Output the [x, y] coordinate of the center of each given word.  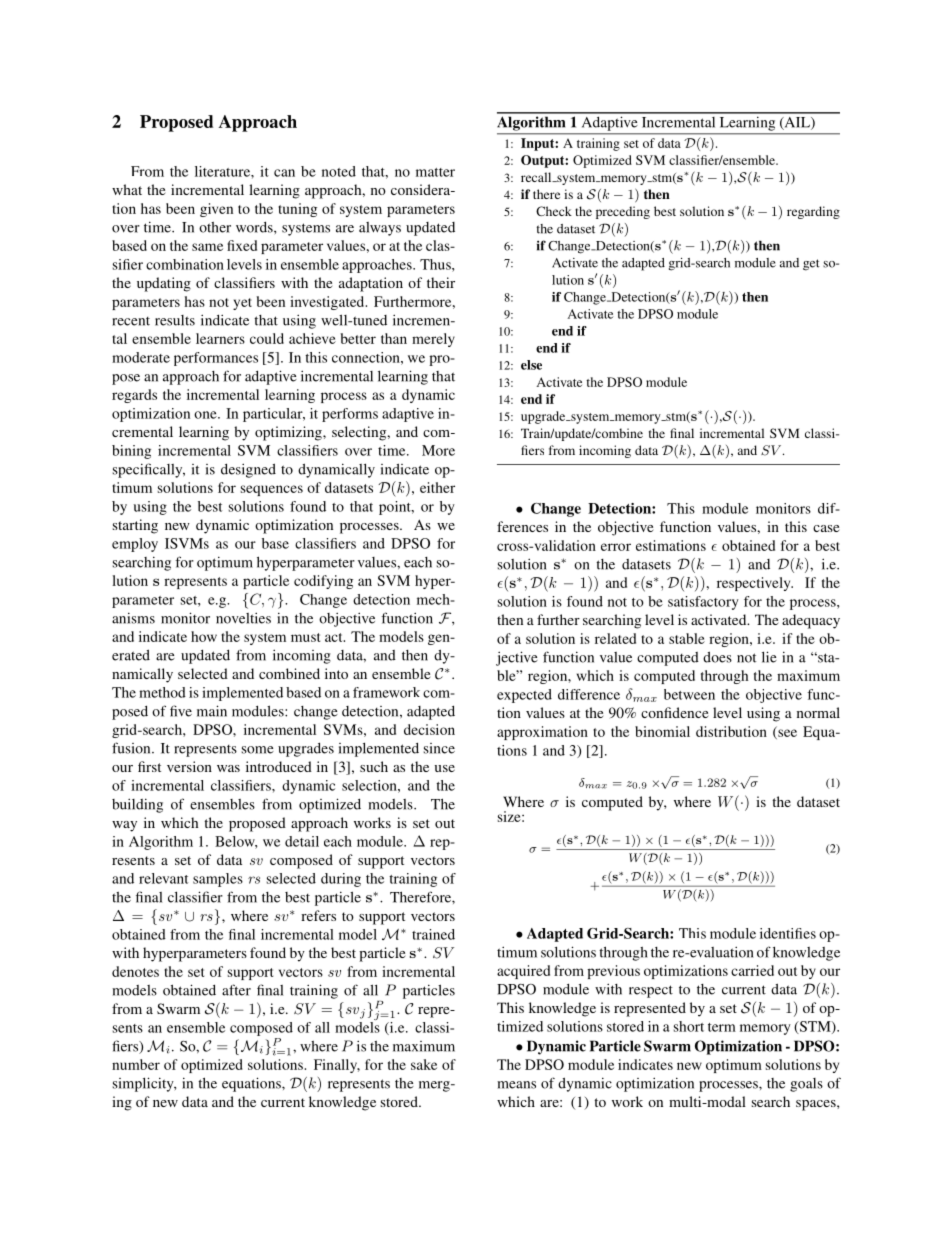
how [204, 636]
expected [524, 696]
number [136, 1064]
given [216, 210]
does [717, 657]
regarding [813, 212]
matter [435, 172]
